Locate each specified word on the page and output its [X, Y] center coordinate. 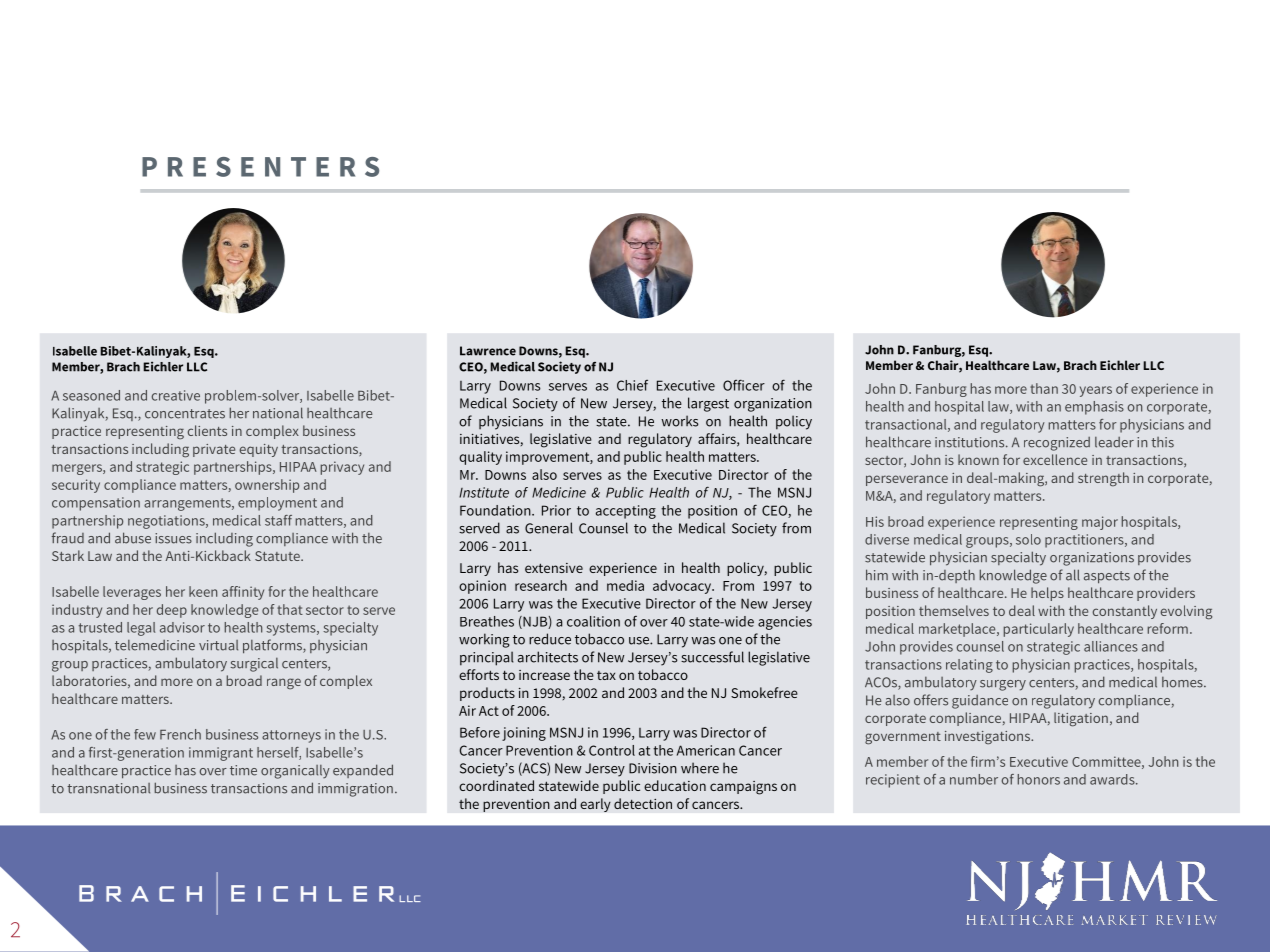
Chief [632, 385]
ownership [267, 486]
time [243, 770]
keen [203, 591]
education [675, 785]
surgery [1003, 685]
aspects [1107, 577]
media [625, 585]
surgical [254, 664]
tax [606, 675]
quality [480, 458]
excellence [1055, 459]
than [1044, 388]
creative [176, 395]
